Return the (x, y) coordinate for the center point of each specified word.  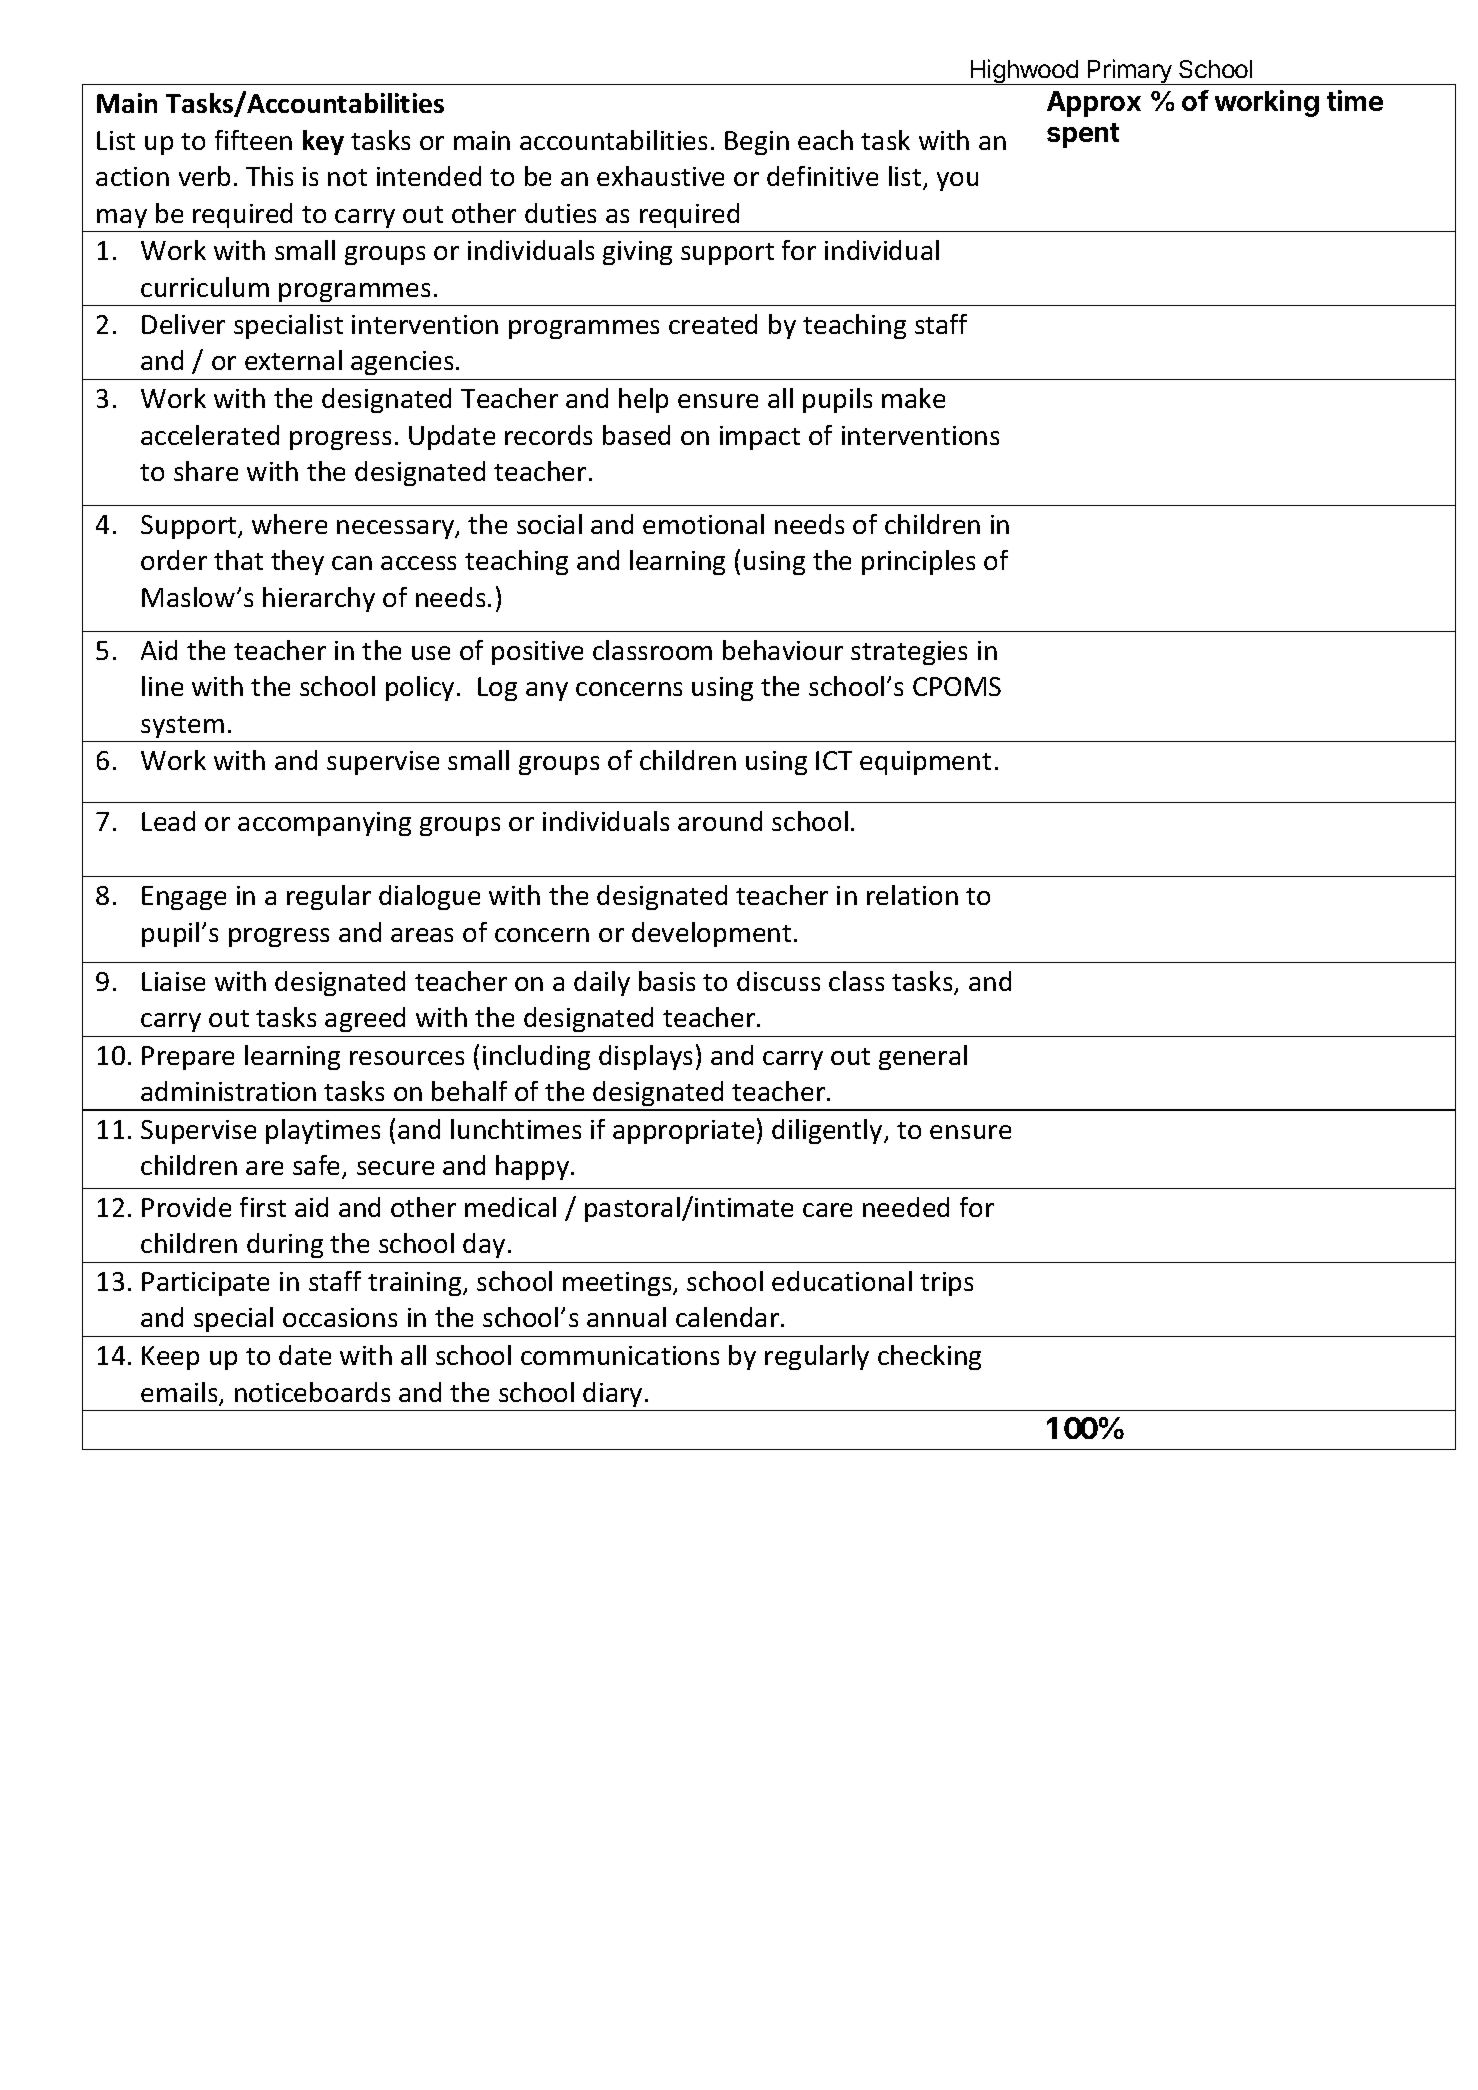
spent (1083, 135)
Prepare (188, 1058)
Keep (170, 1358)
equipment (925, 763)
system (182, 727)
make (913, 398)
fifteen (253, 140)
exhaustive (660, 176)
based (636, 435)
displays (645, 1057)
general (923, 1057)
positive (537, 653)
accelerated (210, 435)
